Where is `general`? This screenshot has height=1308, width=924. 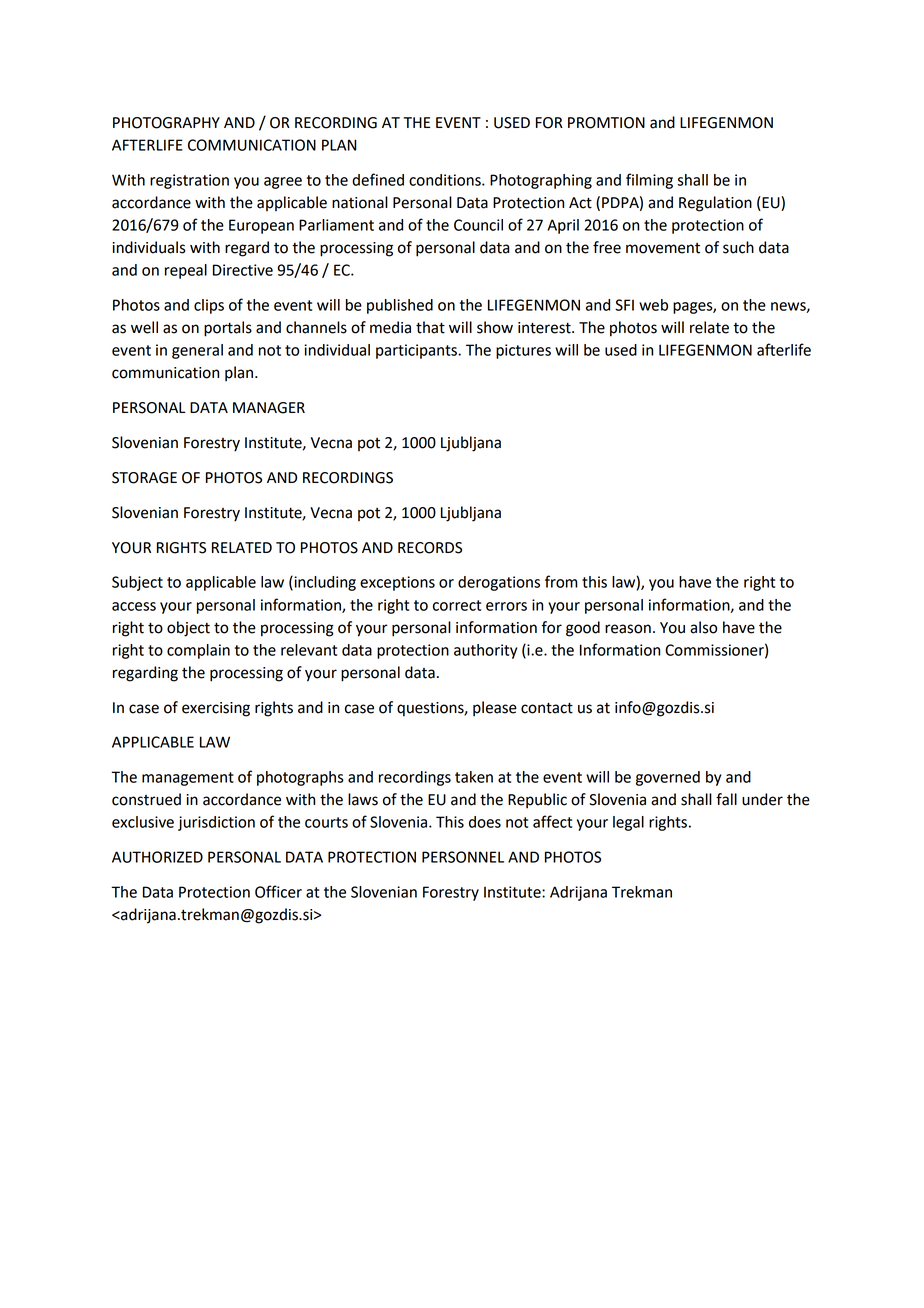 general is located at coordinates (197, 351).
